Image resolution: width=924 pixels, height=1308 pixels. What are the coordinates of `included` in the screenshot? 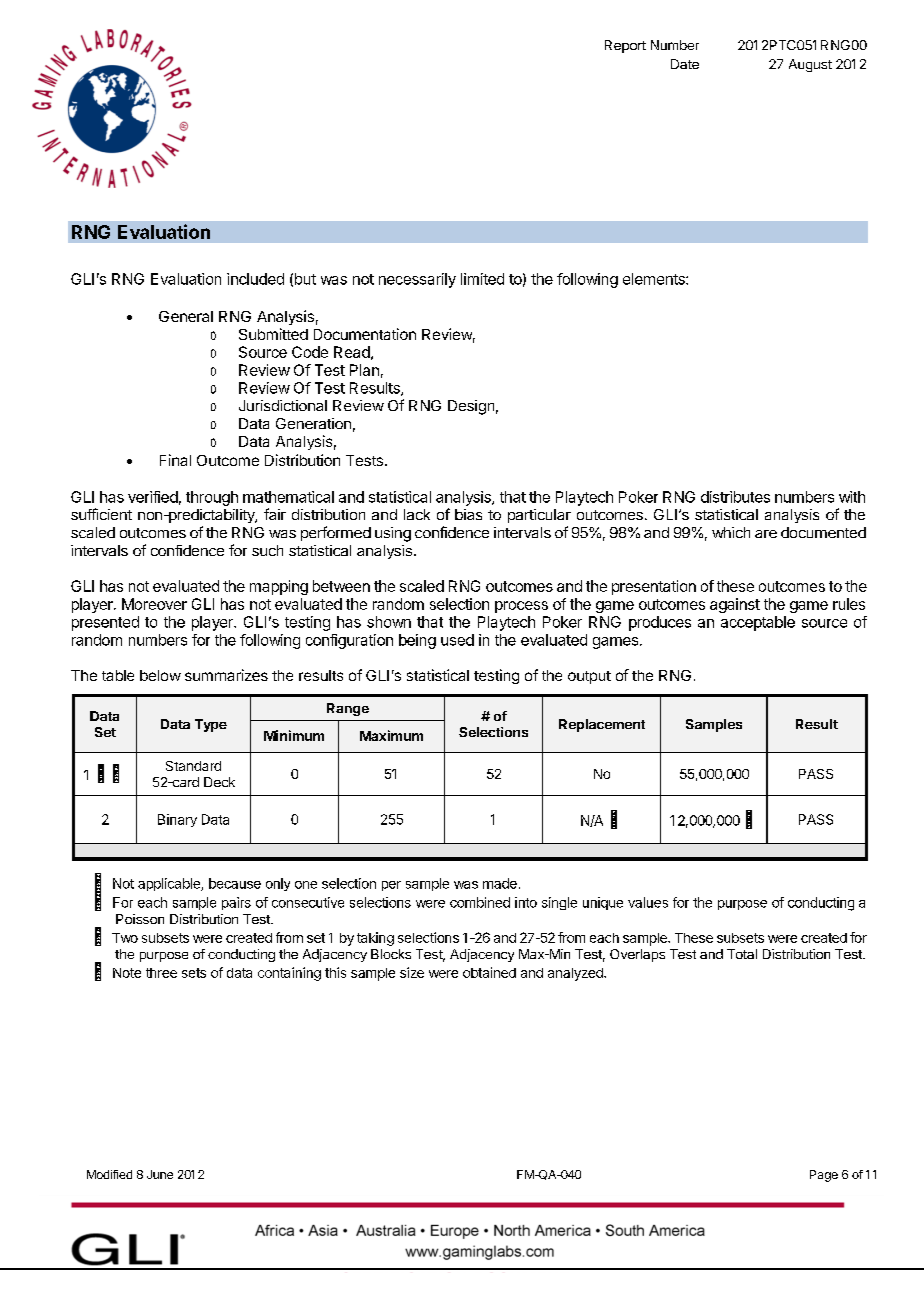 It's located at (255, 279).
